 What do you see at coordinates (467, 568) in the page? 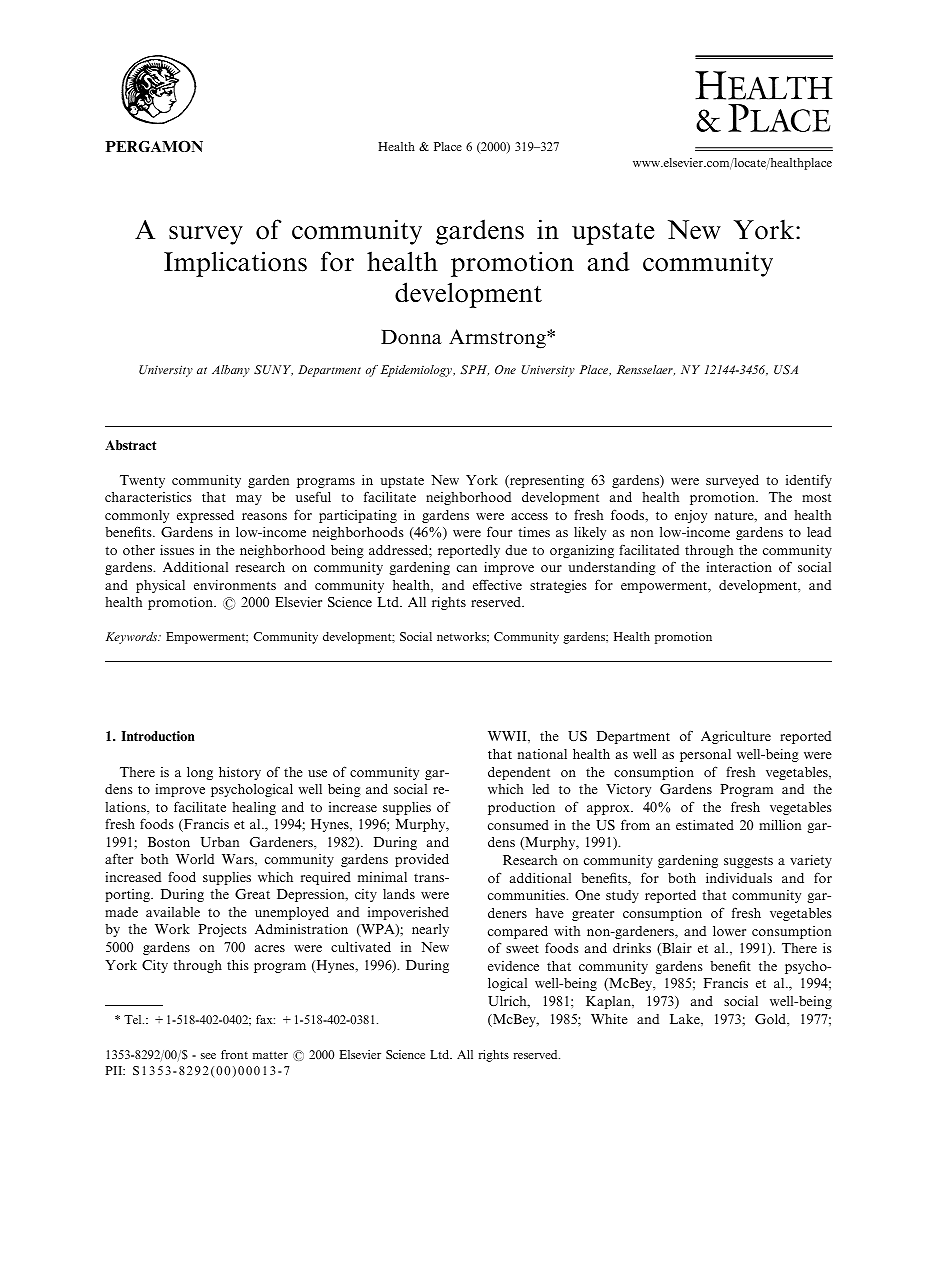
I see `can` at bounding box center [467, 568].
